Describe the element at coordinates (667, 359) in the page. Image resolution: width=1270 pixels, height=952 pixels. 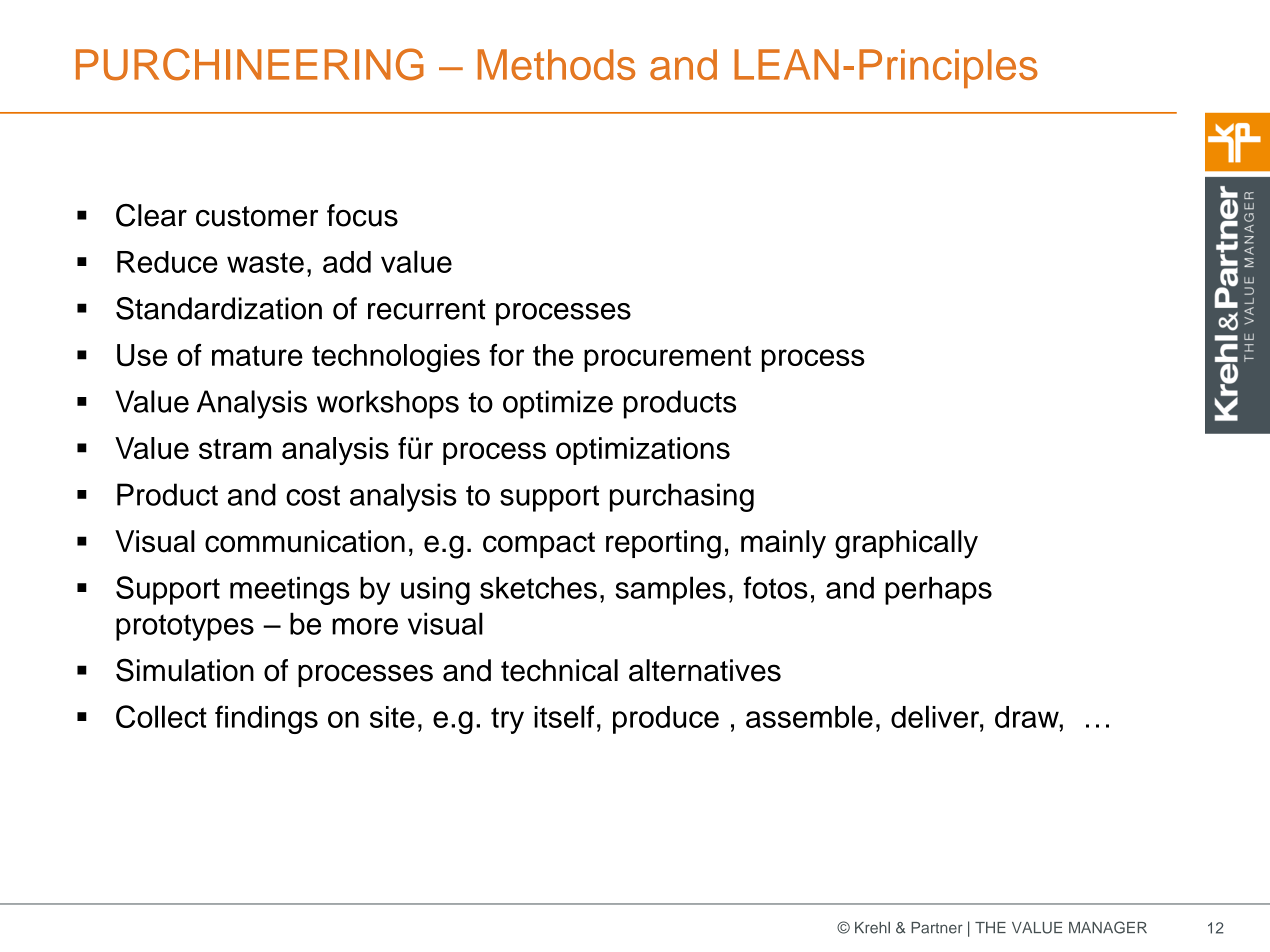
I see `procurement` at that location.
